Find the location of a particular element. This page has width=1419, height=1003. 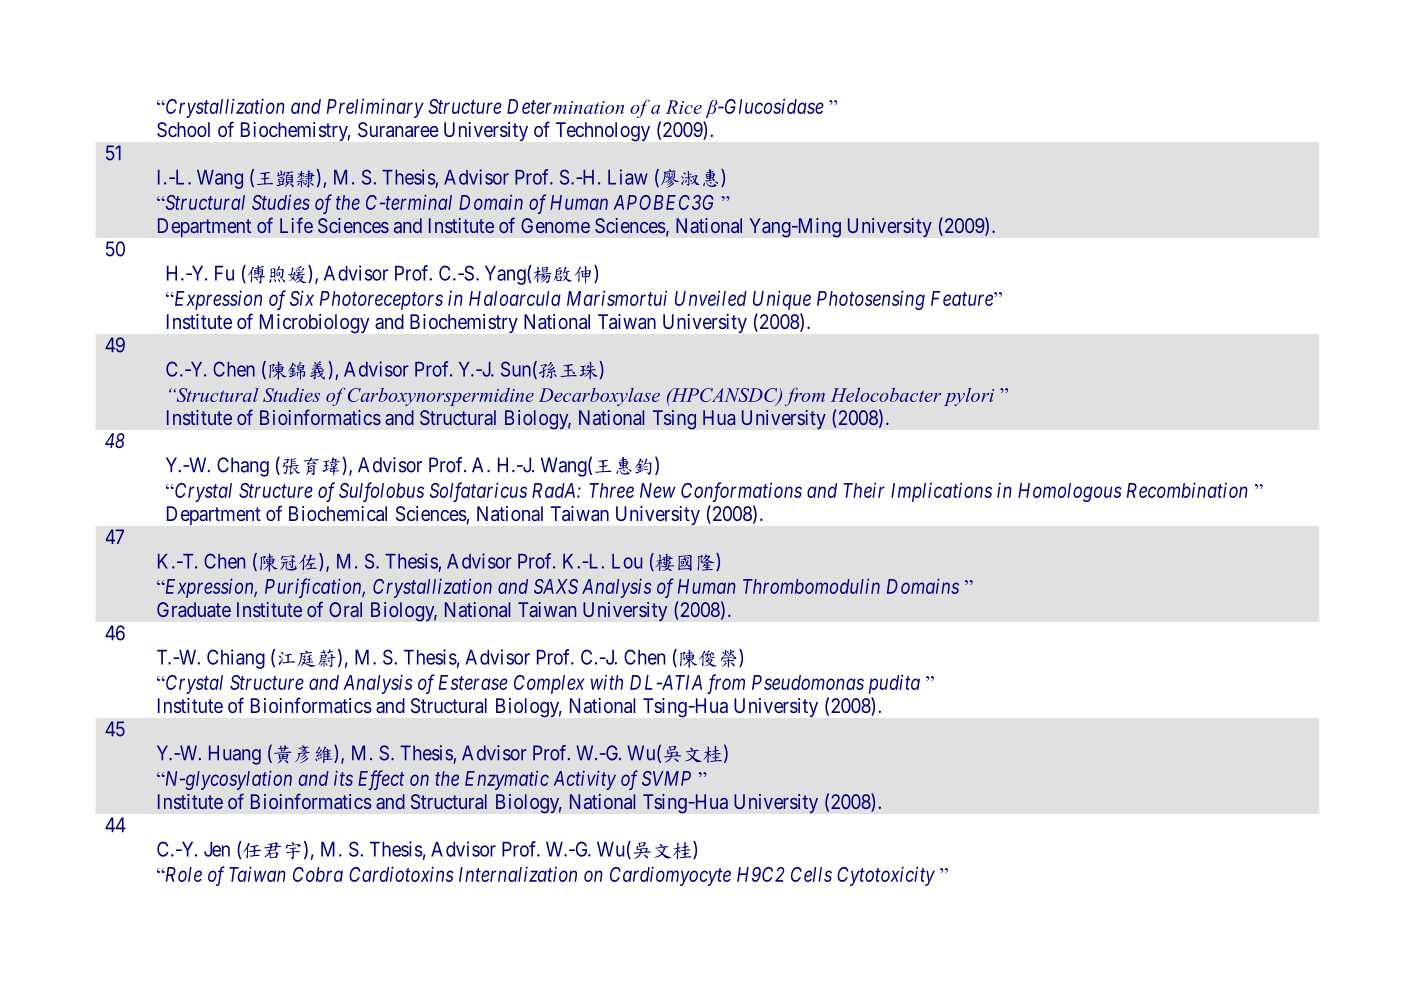

Homologous is located at coordinates (1069, 492).
